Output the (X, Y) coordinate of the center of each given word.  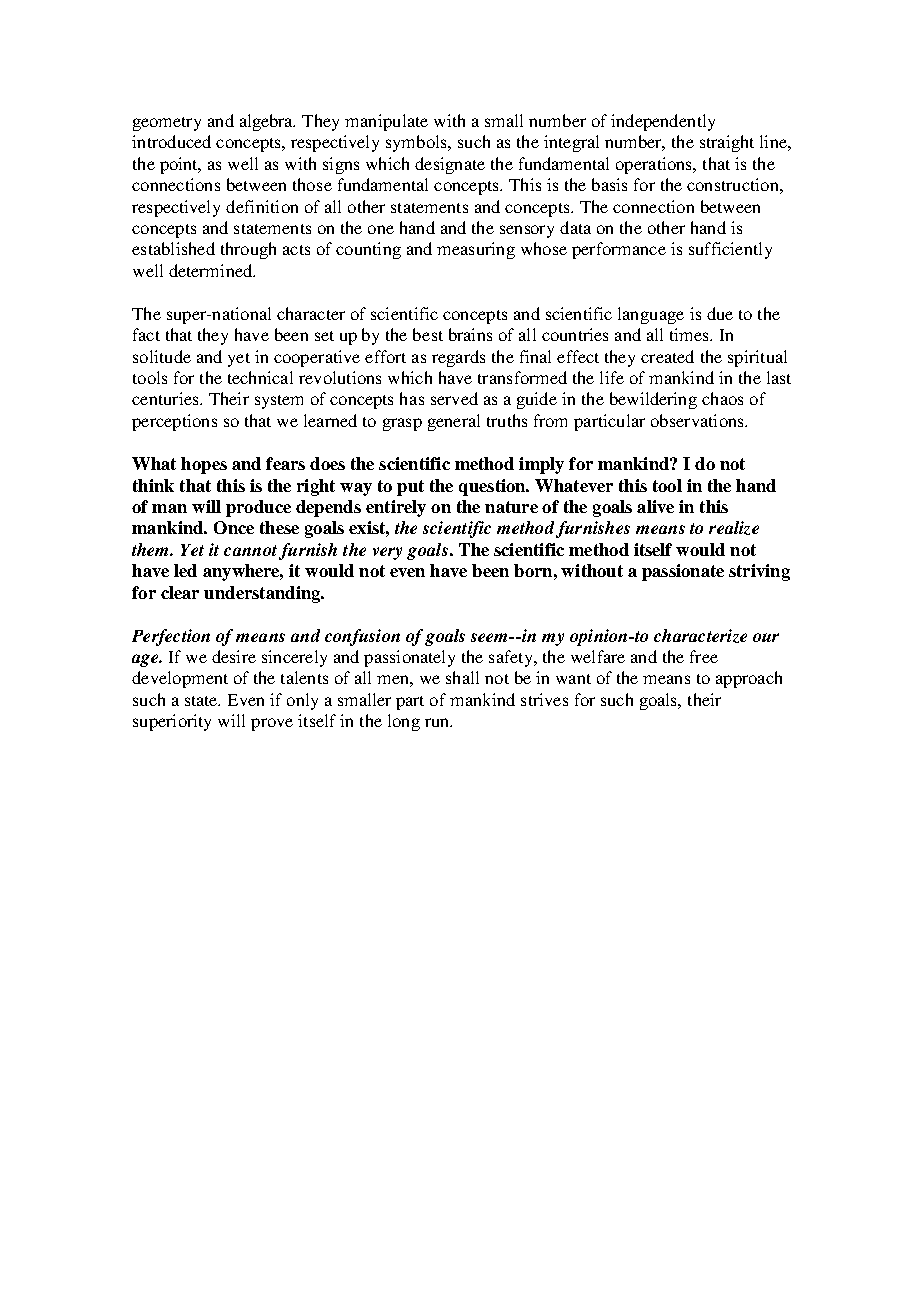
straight (727, 143)
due (720, 313)
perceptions (174, 422)
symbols (417, 143)
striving (759, 572)
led (185, 570)
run (438, 722)
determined (212, 270)
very (387, 553)
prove (272, 724)
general (454, 422)
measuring (476, 250)
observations (698, 420)
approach (749, 679)
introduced (171, 141)
